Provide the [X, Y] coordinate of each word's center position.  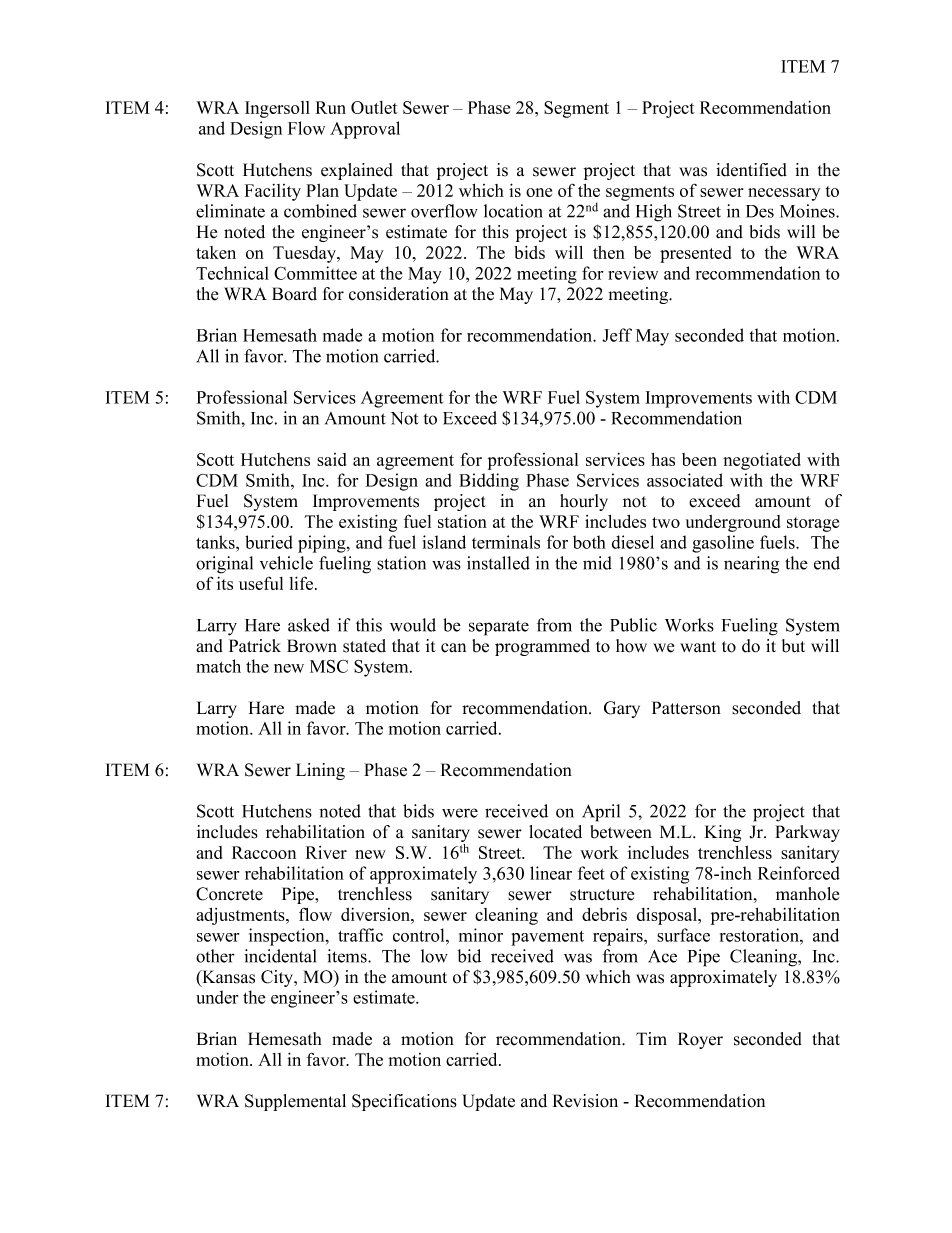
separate [499, 628]
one [539, 192]
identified [751, 170]
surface [683, 935]
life [302, 583]
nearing [751, 565]
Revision [585, 1101]
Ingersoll [277, 109]
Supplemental [295, 1102]
